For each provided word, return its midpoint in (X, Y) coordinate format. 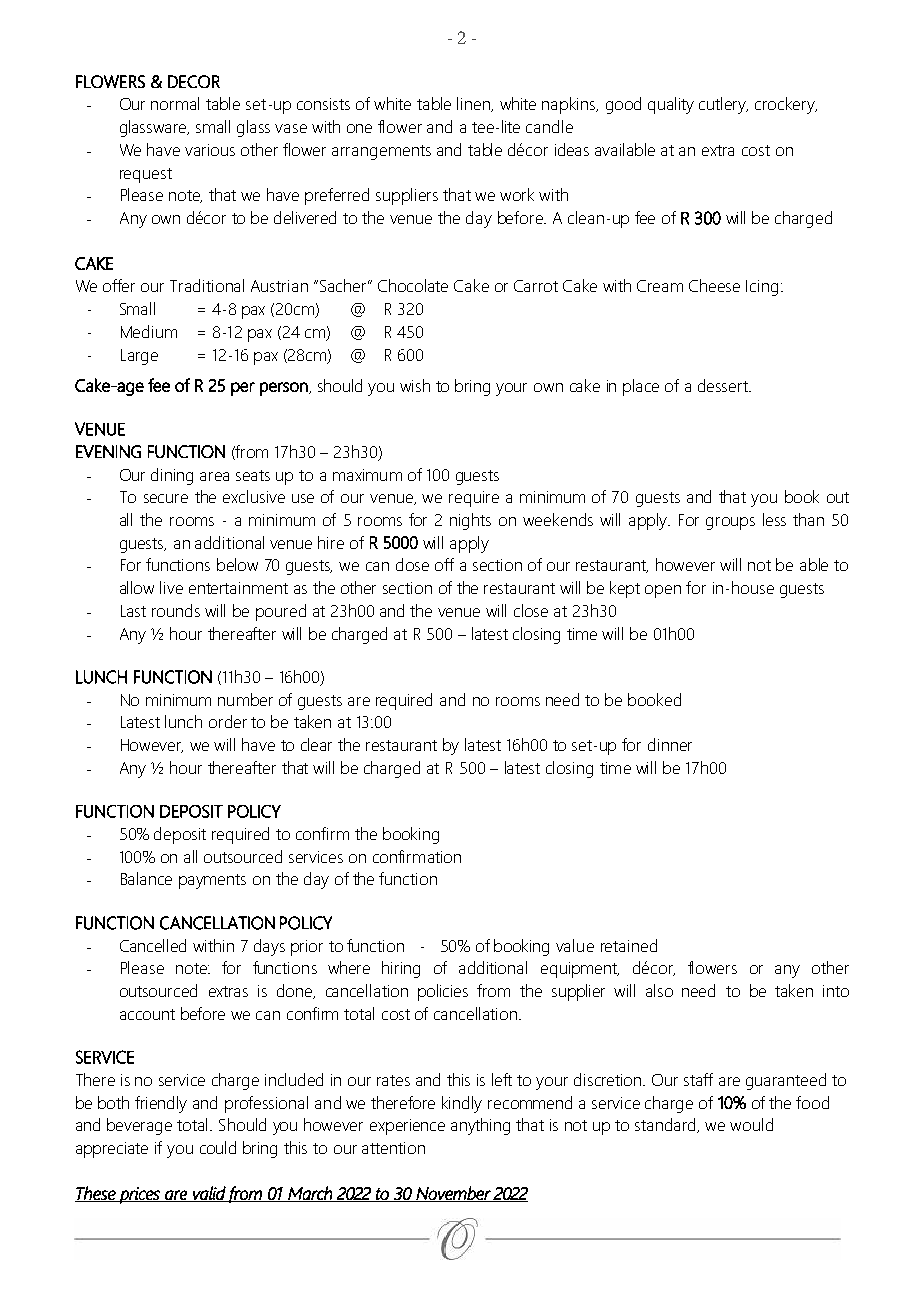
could (218, 1147)
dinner (670, 744)
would (751, 1124)
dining (172, 476)
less (774, 519)
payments (212, 881)
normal (175, 103)
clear (316, 744)
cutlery (723, 105)
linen (475, 104)
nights (470, 521)
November (453, 1194)
